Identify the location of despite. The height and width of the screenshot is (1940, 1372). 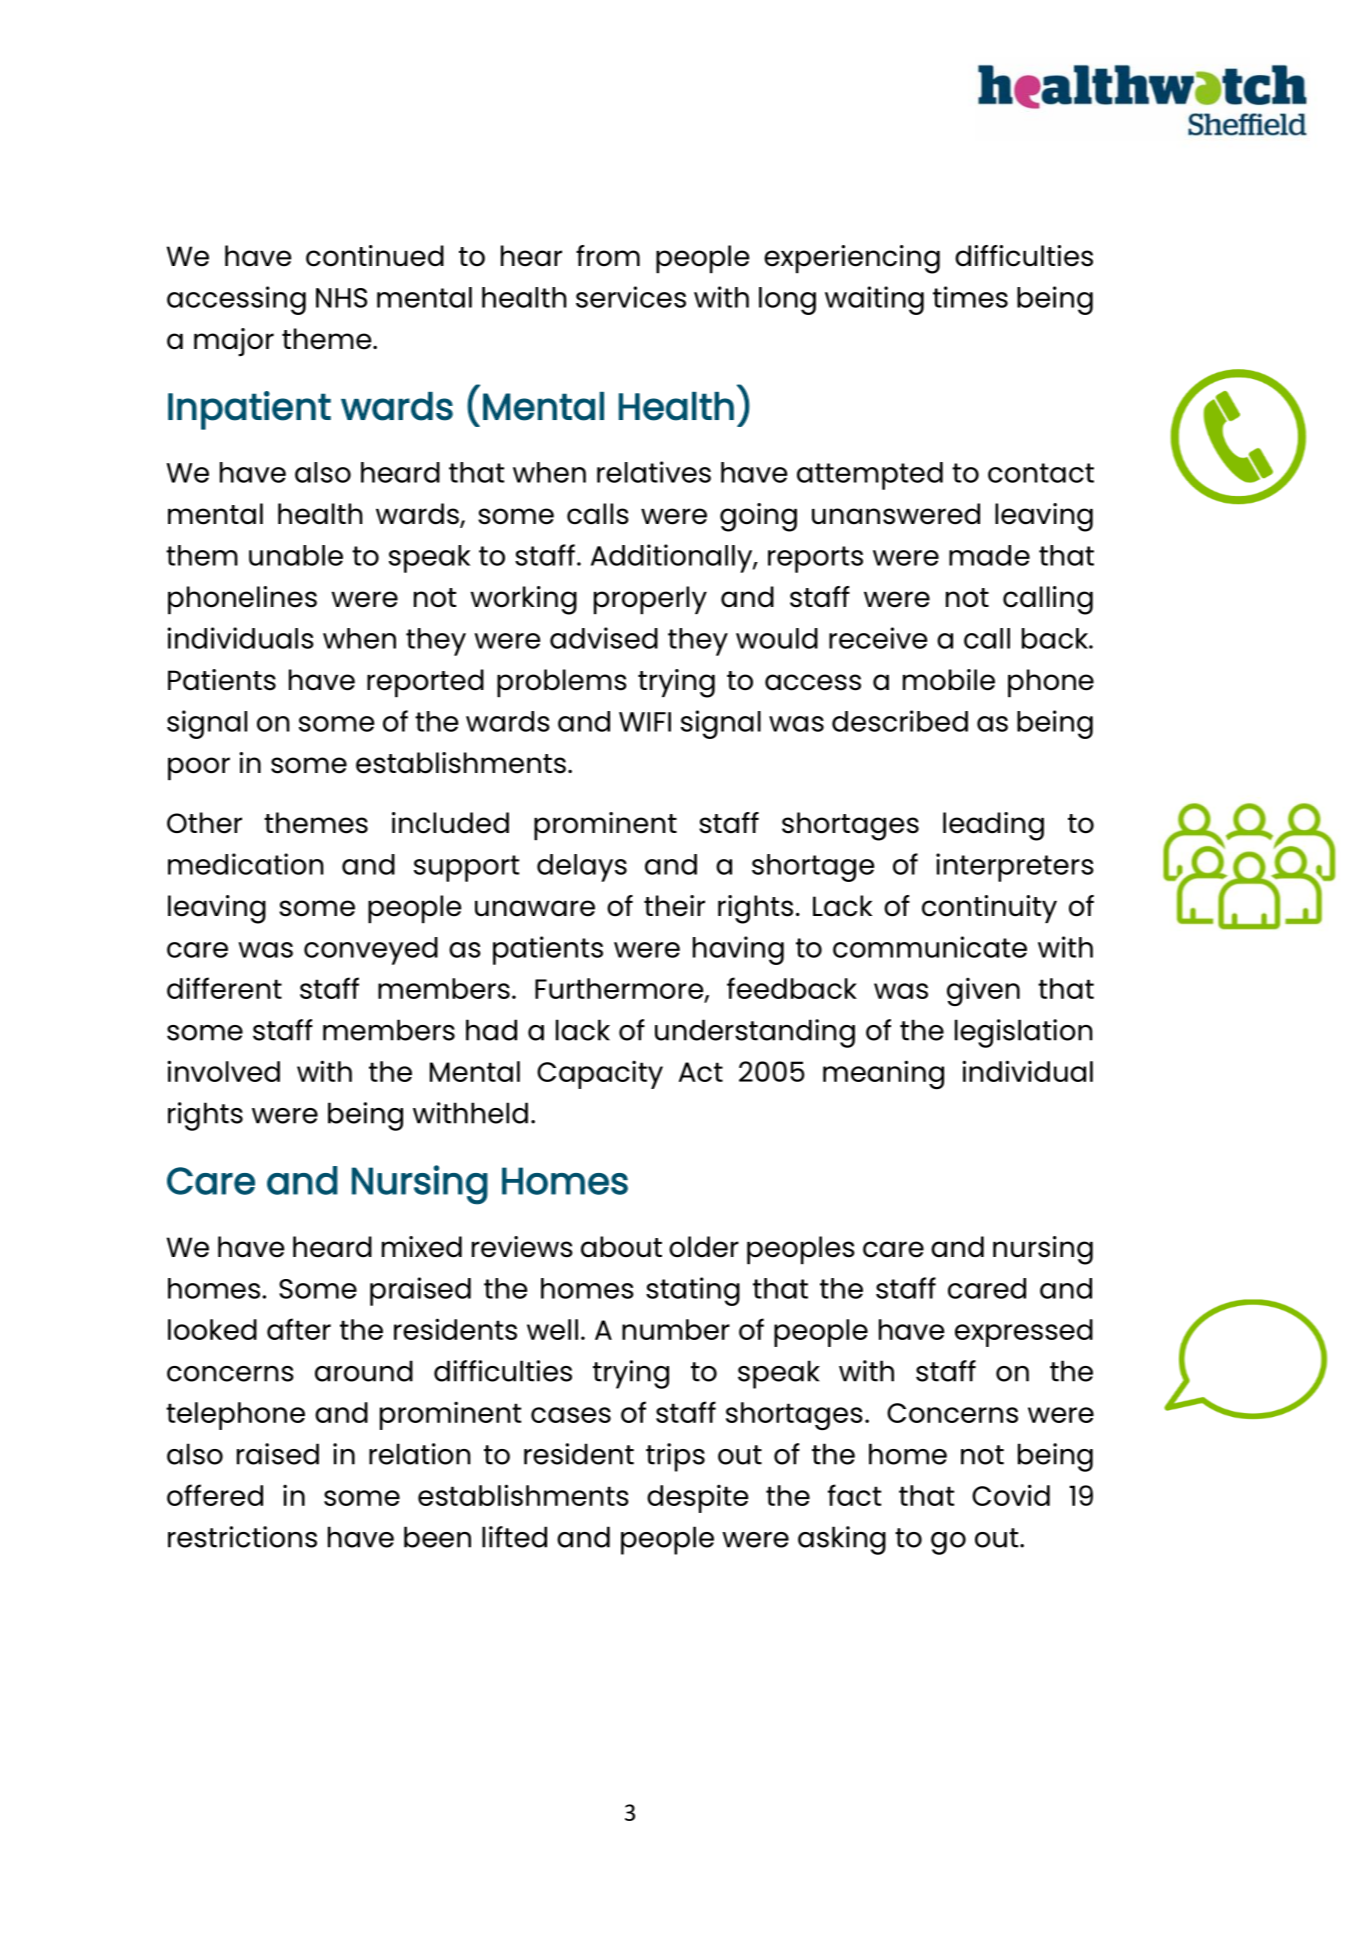
(697, 1498).
